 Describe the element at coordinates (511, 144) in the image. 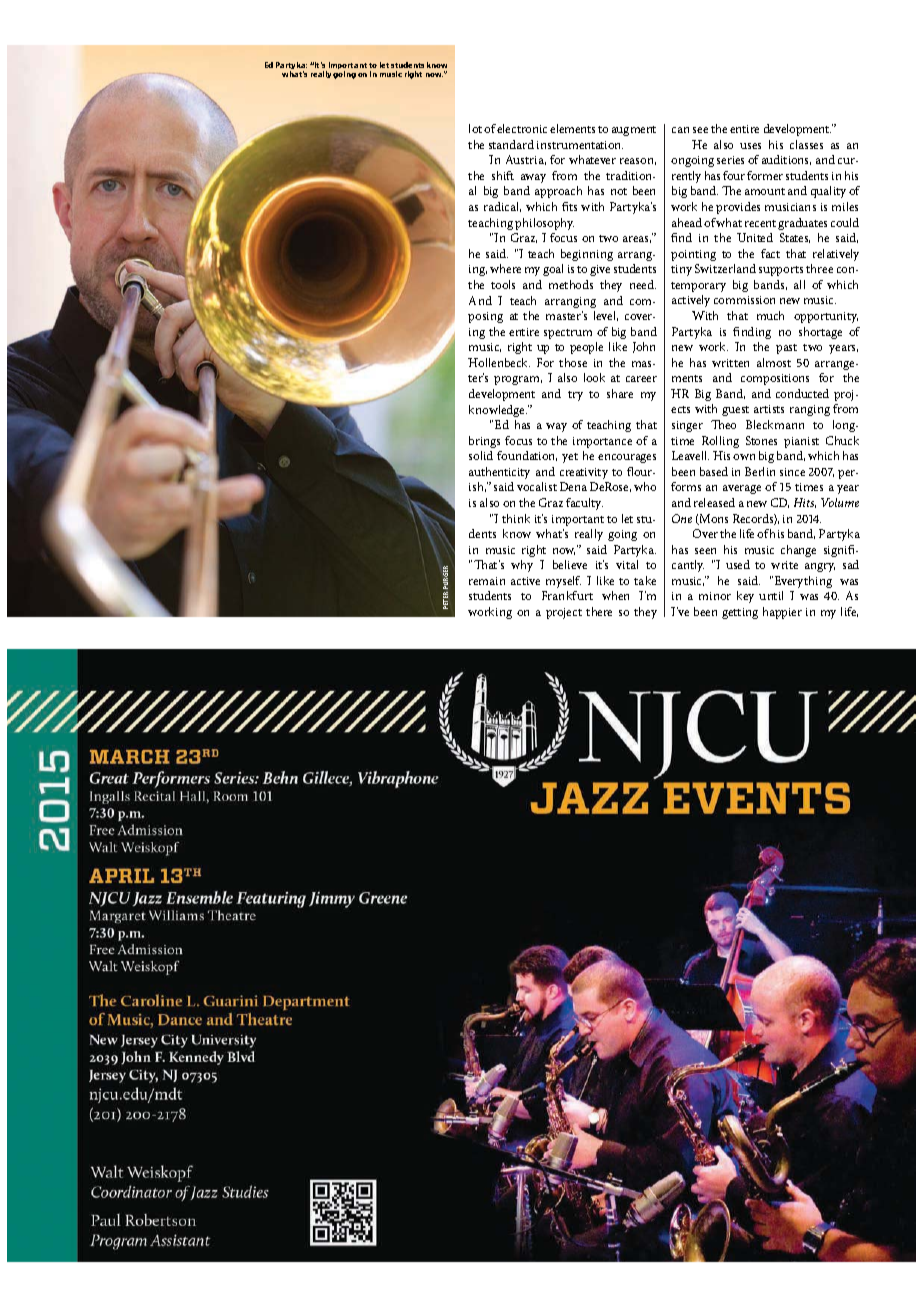

I see `standard` at that location.
